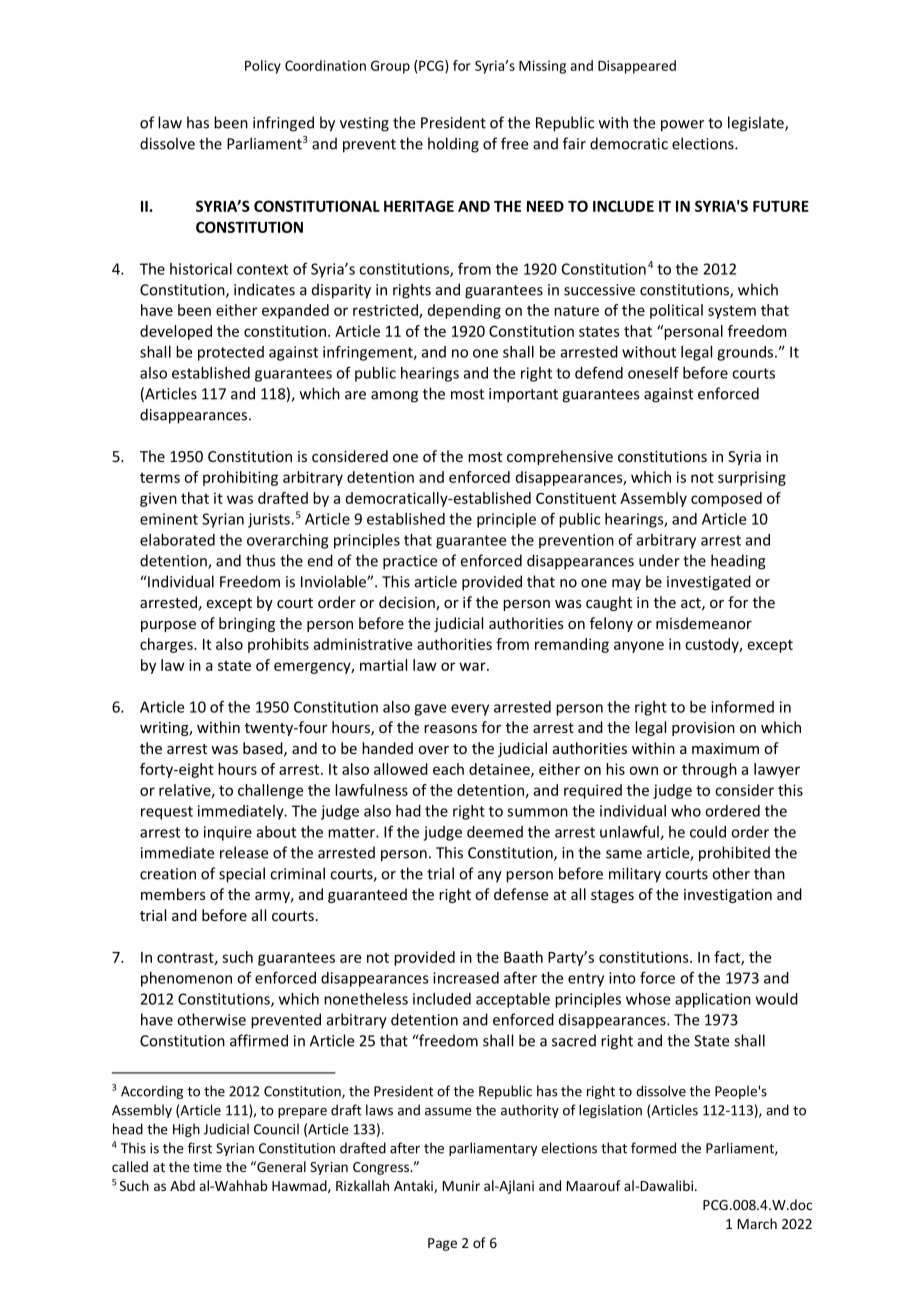  What do you see at coordinates (453, 145) in the screenshot?
I see `holding` at bounding box center [453, 145].
